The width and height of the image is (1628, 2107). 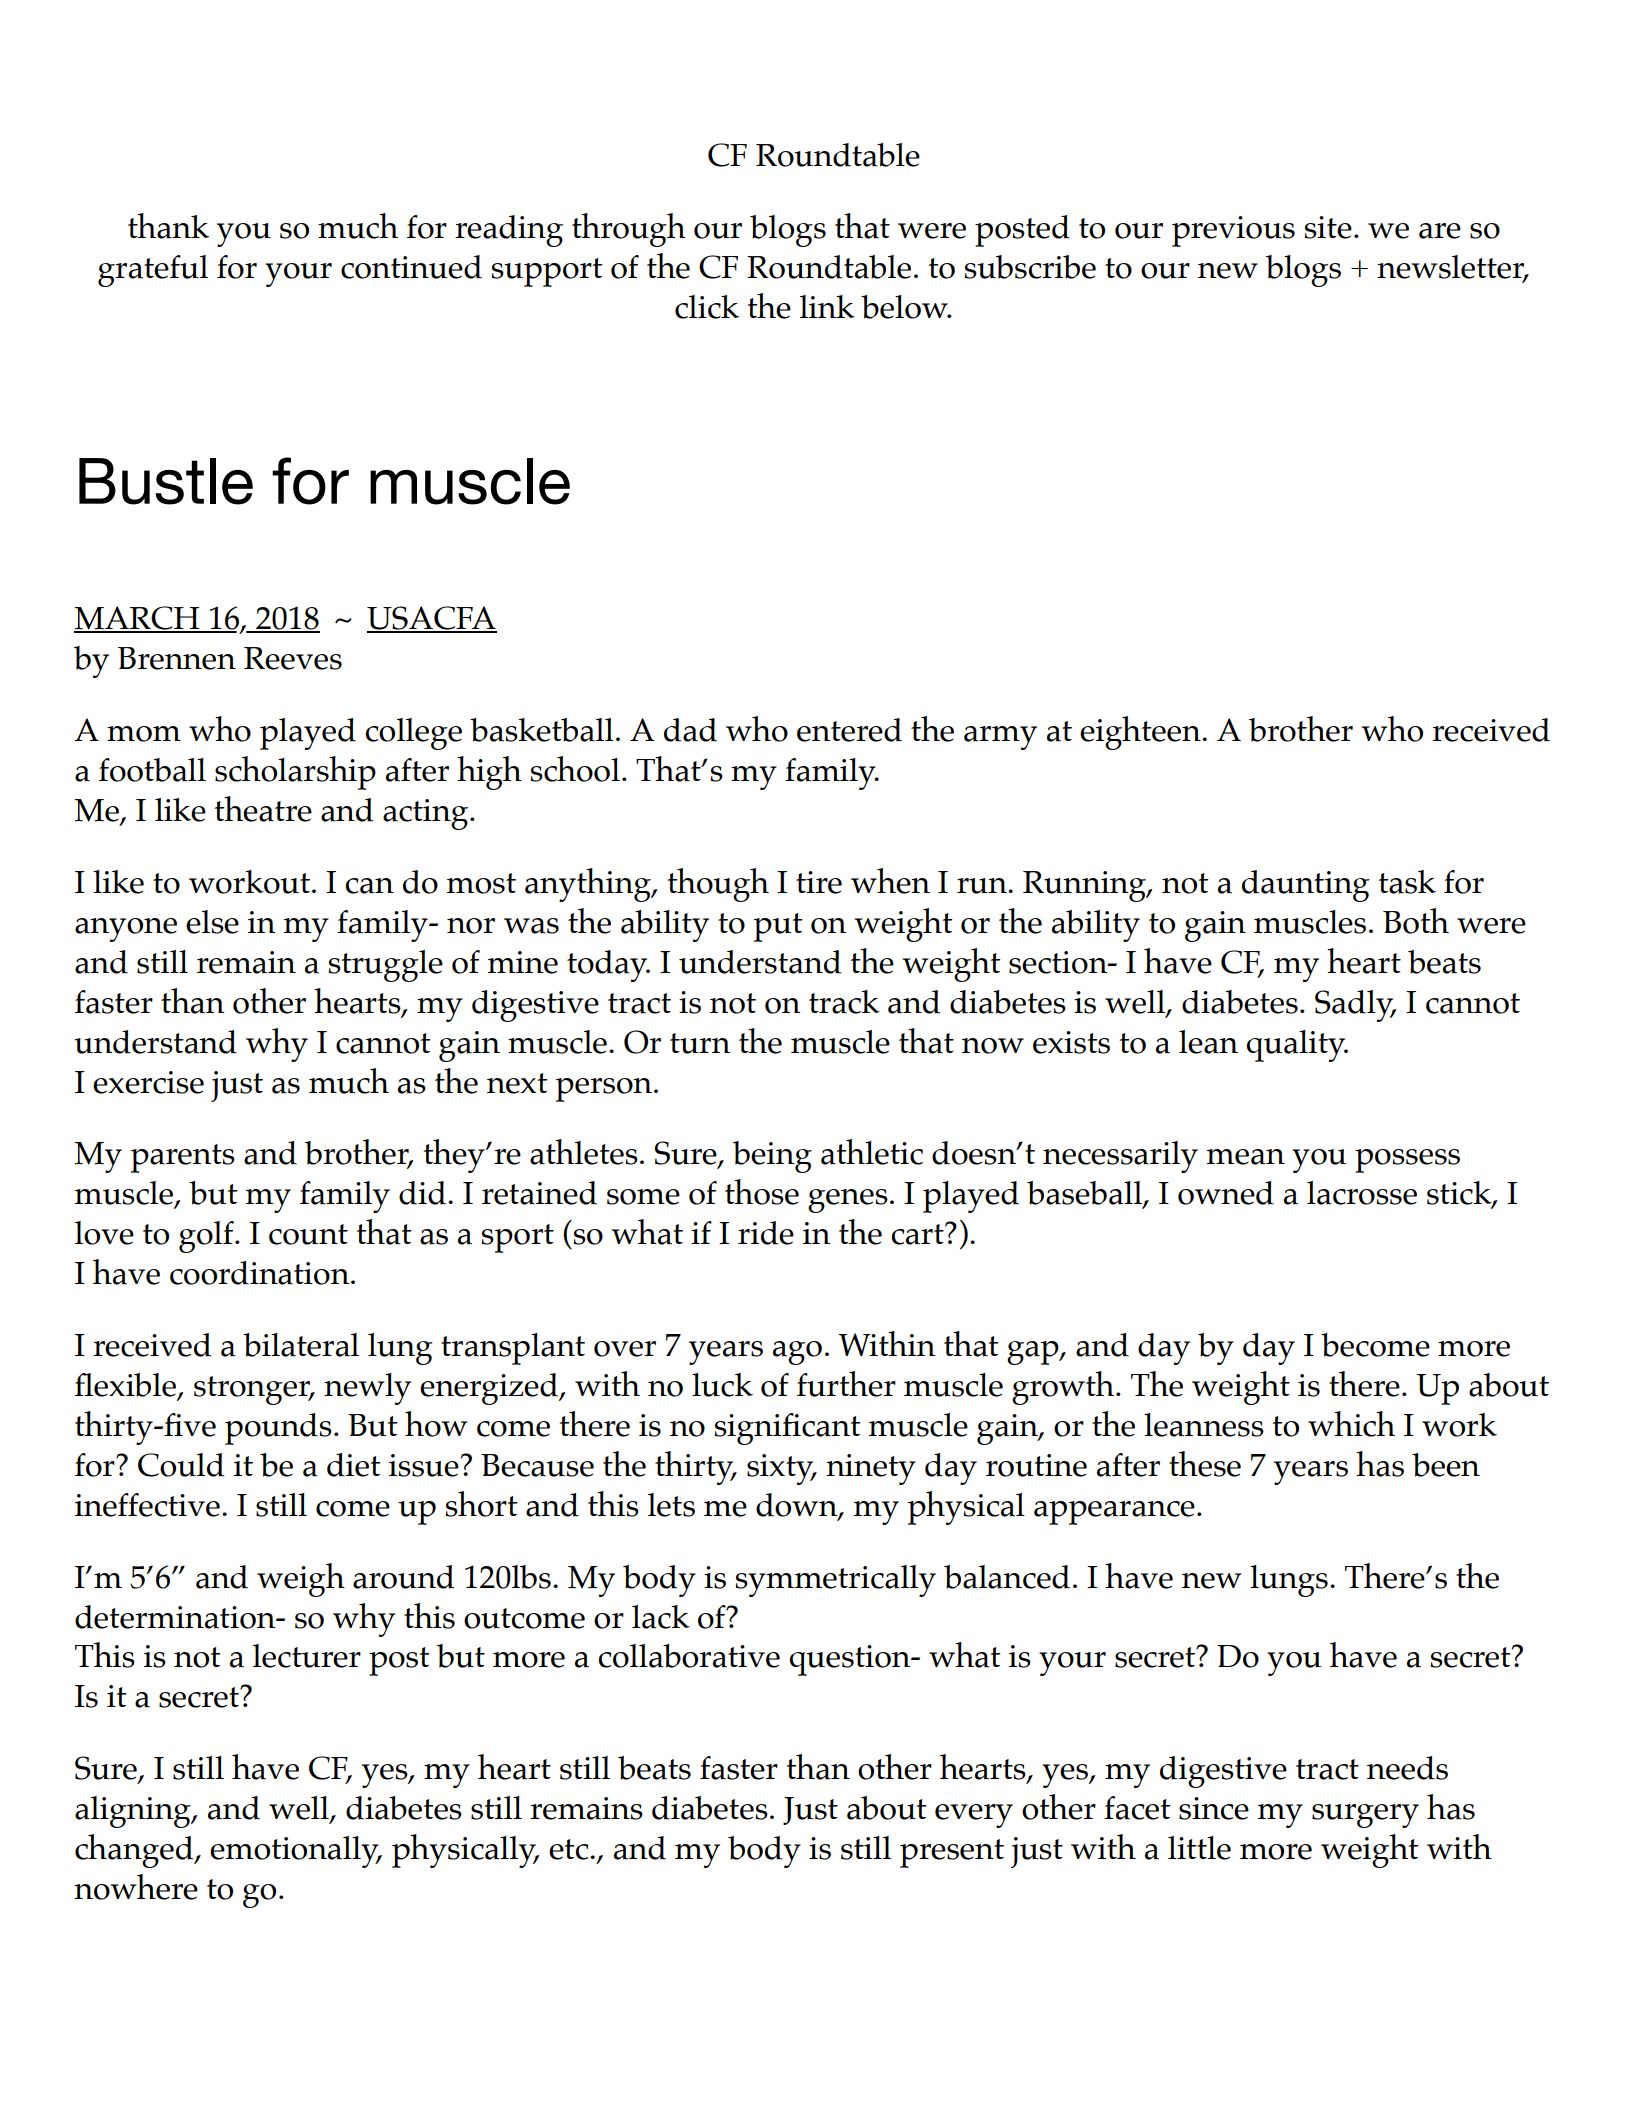 I want to click on exercise, so click(x=148, y=1082).
